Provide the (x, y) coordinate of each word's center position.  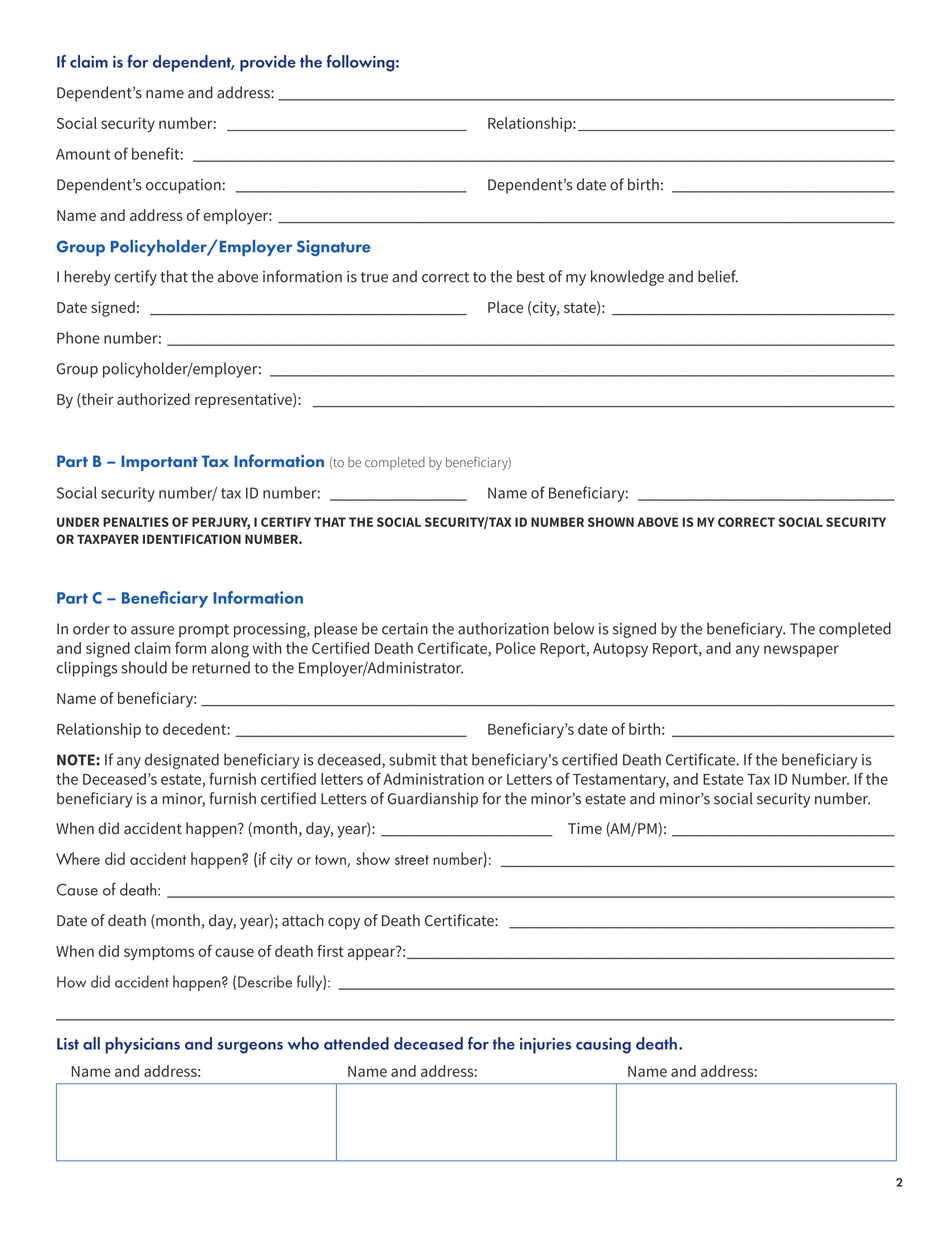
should (144, 667)
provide (268, 63)
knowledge (627, 278)
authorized (153, 399)
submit (413, 759)
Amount (83, 154)
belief (718, 276)
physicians (142, 1045)
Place (505, 307)
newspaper (801, 651)
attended (356, 1043)
